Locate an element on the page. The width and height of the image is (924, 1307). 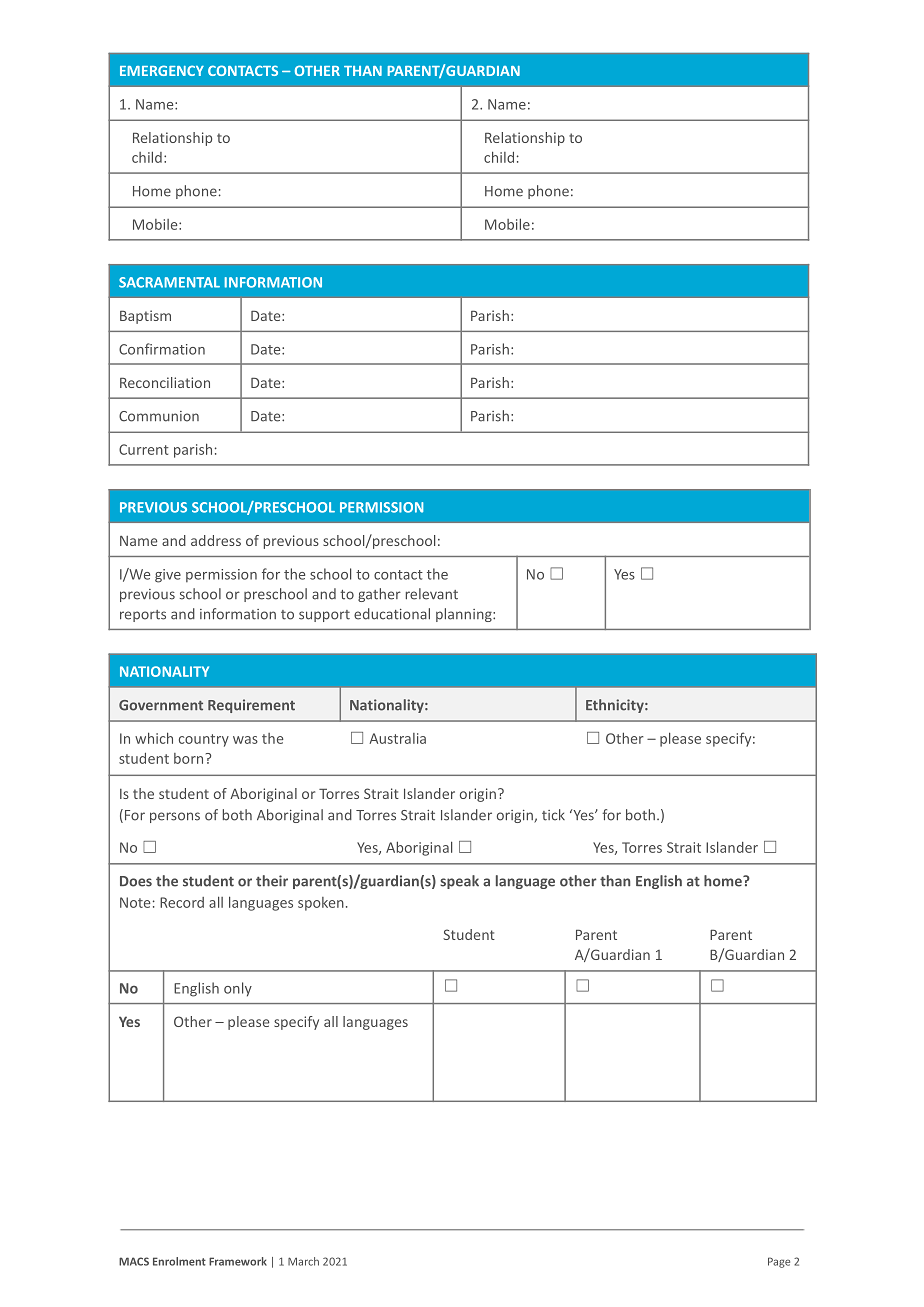
tick is located at coordinates (553, 815).
